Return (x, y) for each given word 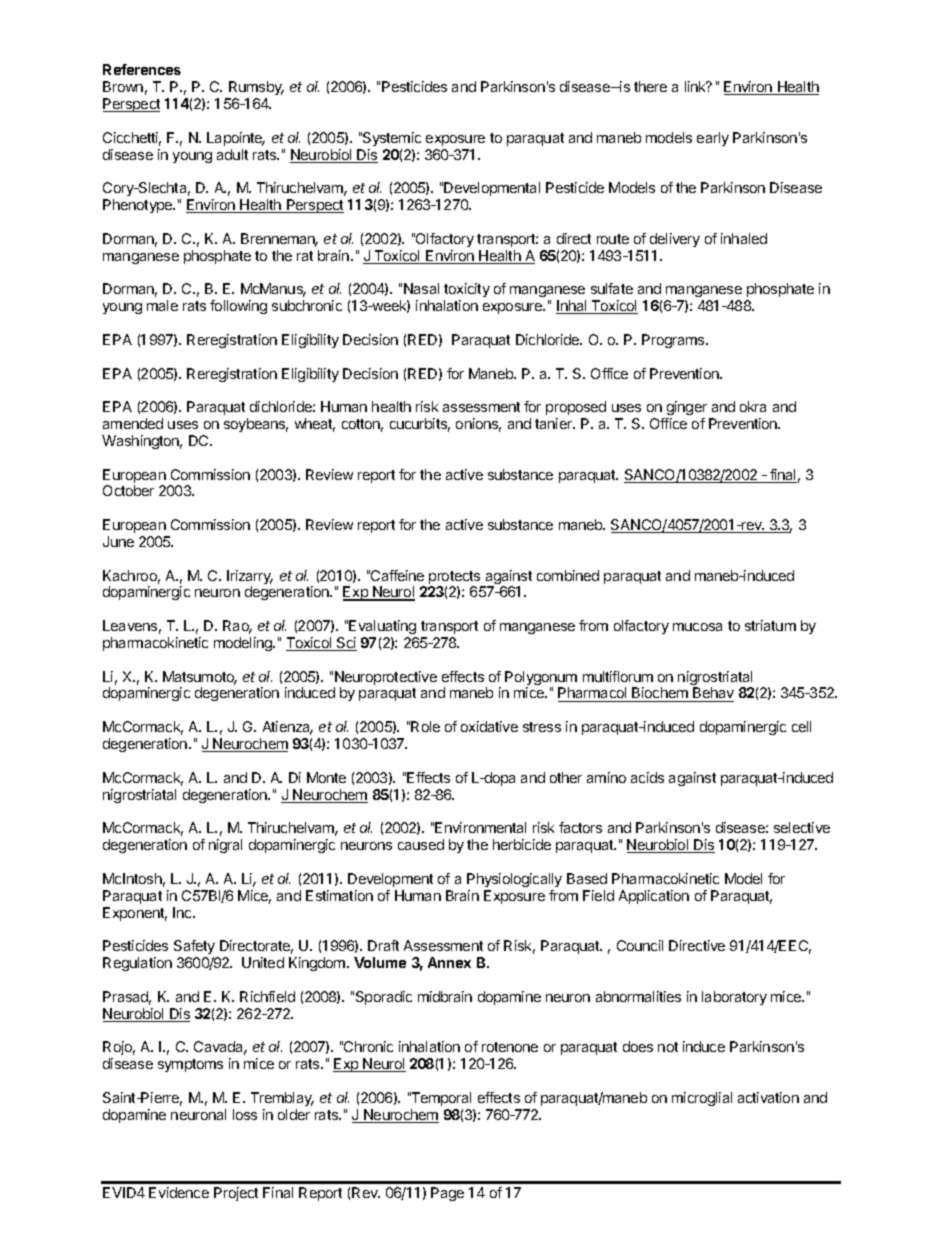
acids (647, 777)
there (650, 86)
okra (753, 406)
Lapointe (236, 139)
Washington (142, 442)
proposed (576, 408)
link (696, 86)
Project (236, 1194)
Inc (183, 912)
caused (421, 844)
